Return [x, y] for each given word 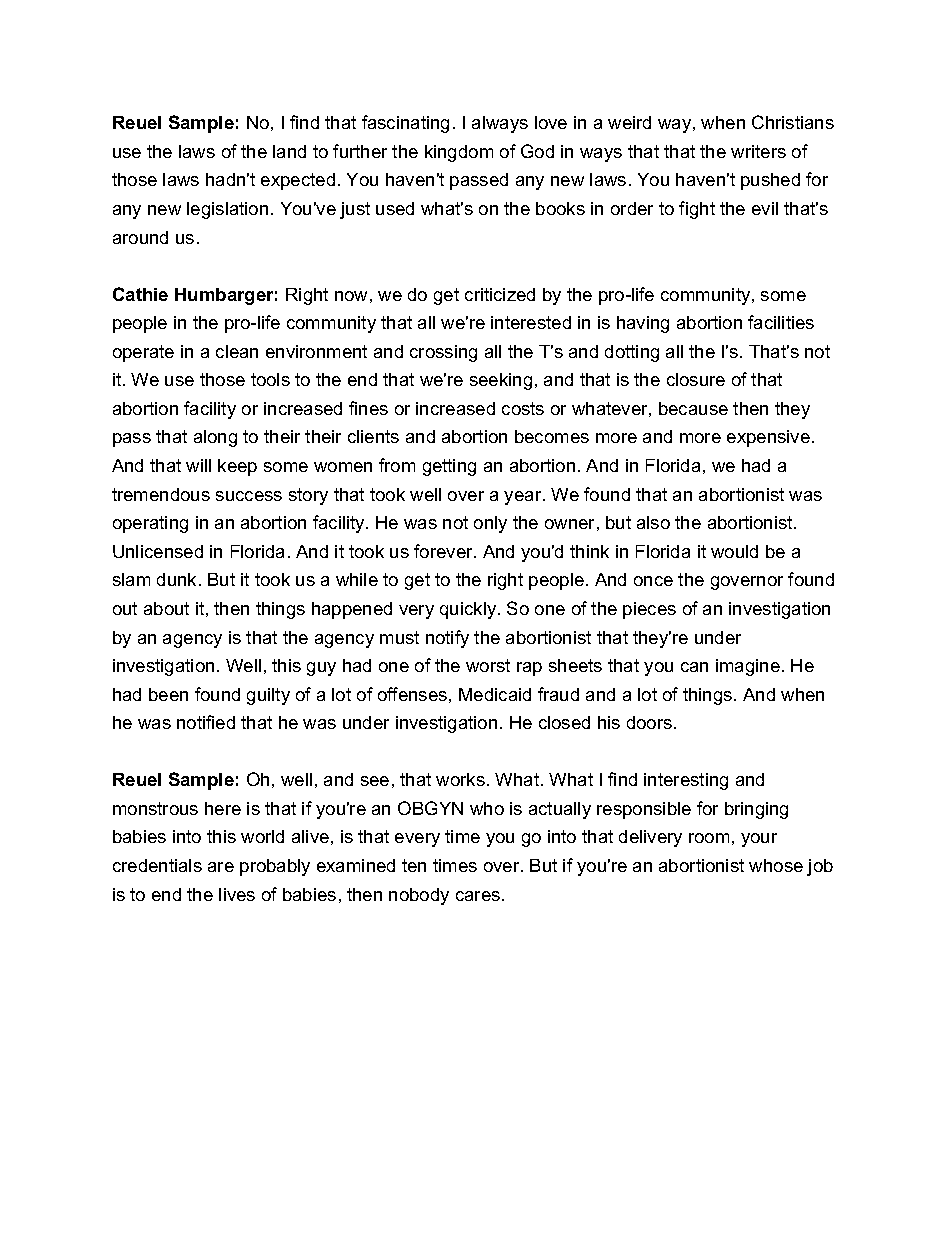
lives [237, 894]
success [249, 496]
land [289, 151]
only [490, 524]
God [537, 151]
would [734, 551]
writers [758, 151]
